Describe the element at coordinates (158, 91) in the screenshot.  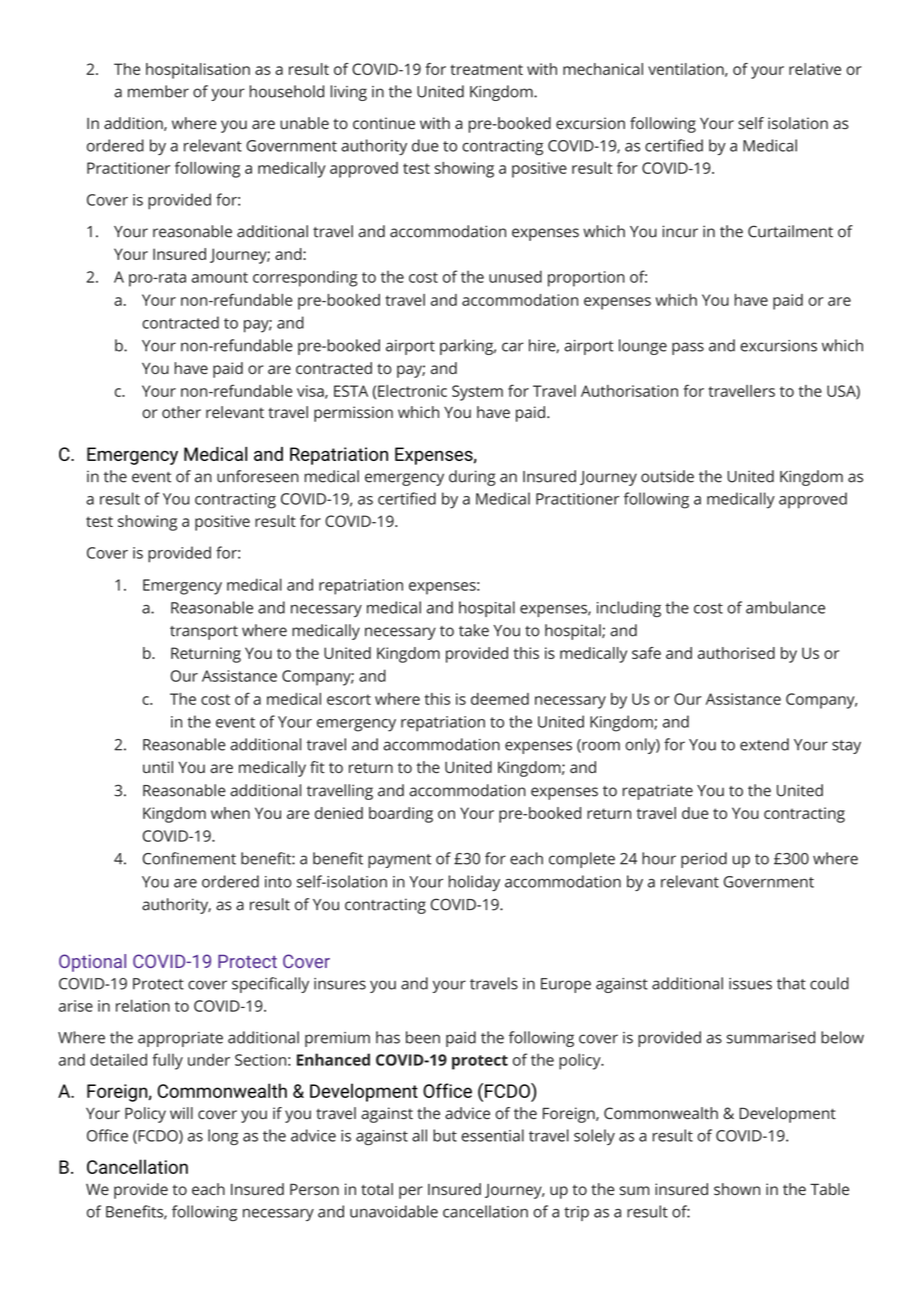
I see `member` at that location.
